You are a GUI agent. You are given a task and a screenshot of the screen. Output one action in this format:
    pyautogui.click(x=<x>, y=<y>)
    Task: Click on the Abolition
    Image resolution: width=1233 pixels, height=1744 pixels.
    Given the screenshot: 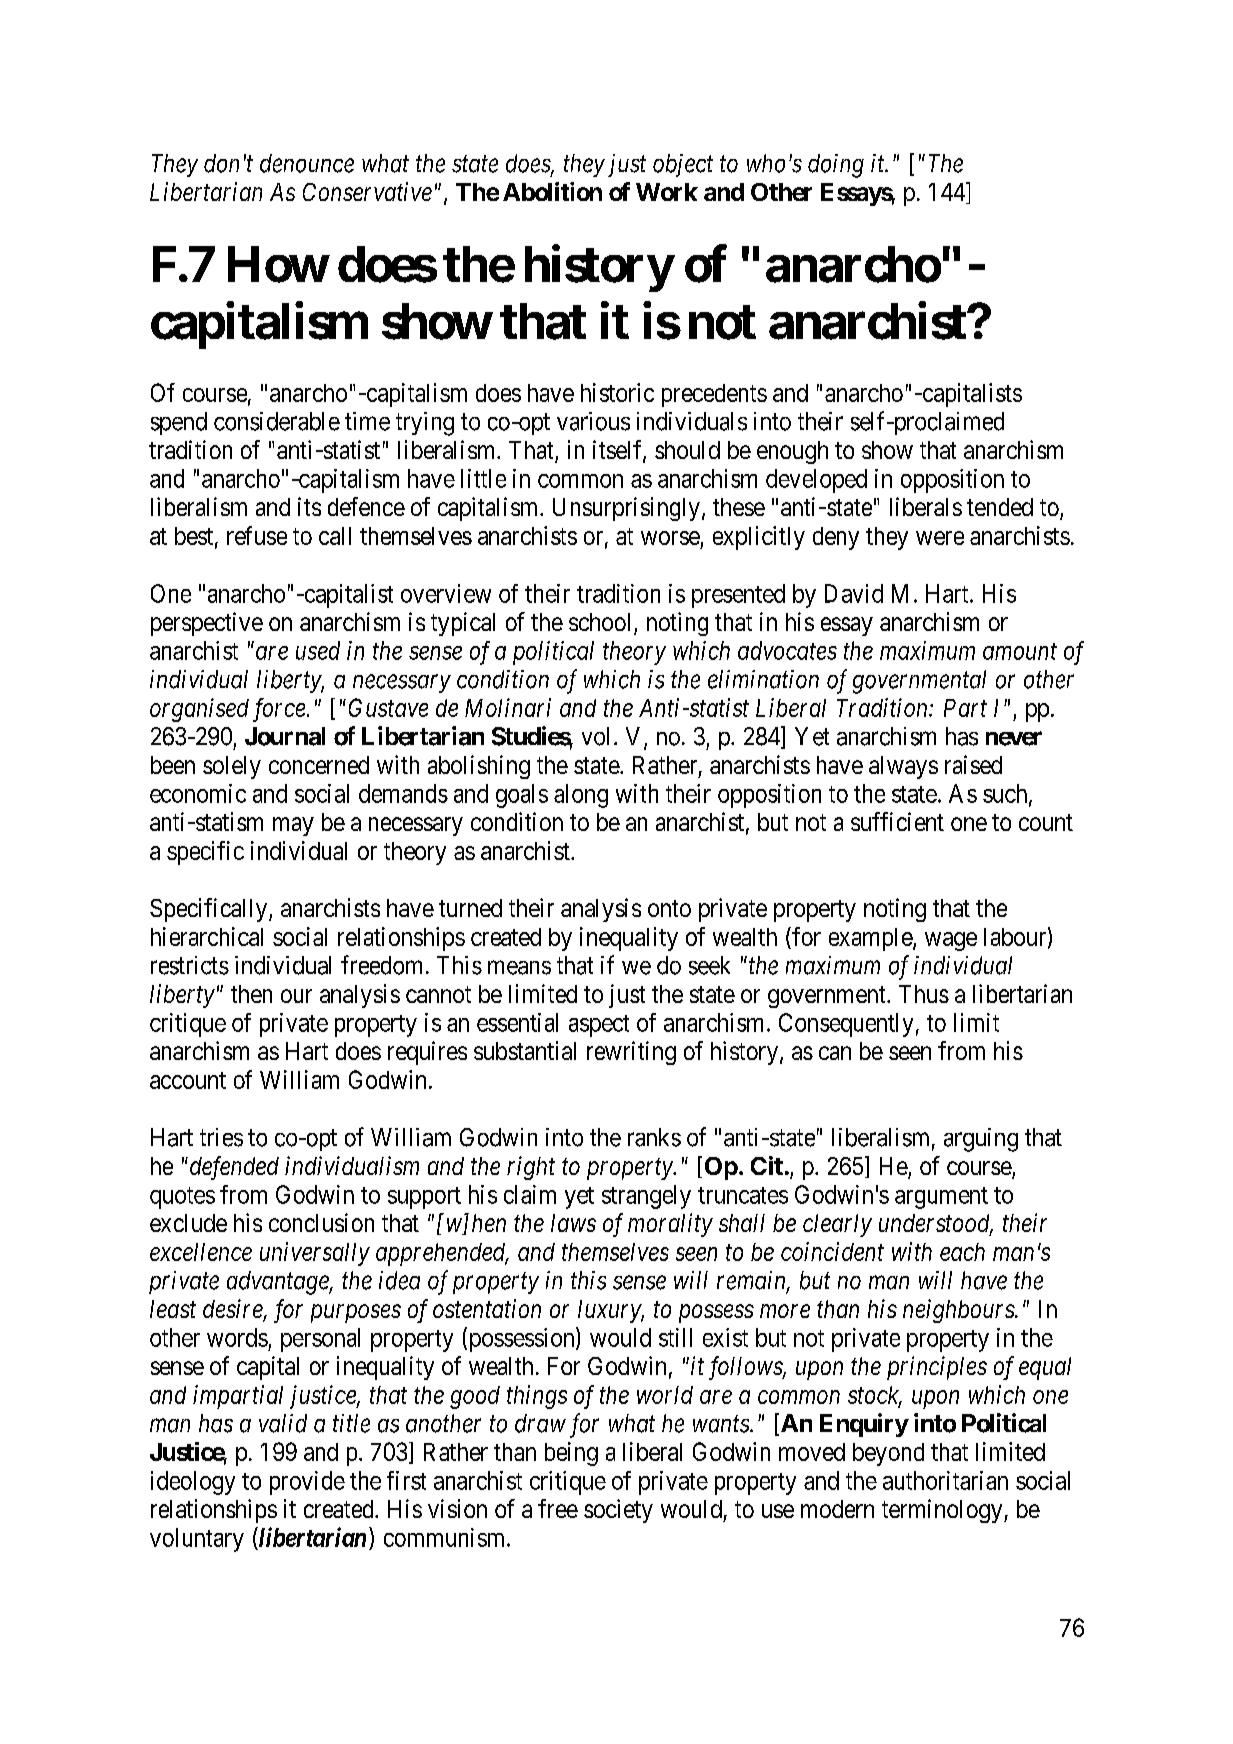 What is the action you would take?
    pyautogui.click(x=552, y=191)
